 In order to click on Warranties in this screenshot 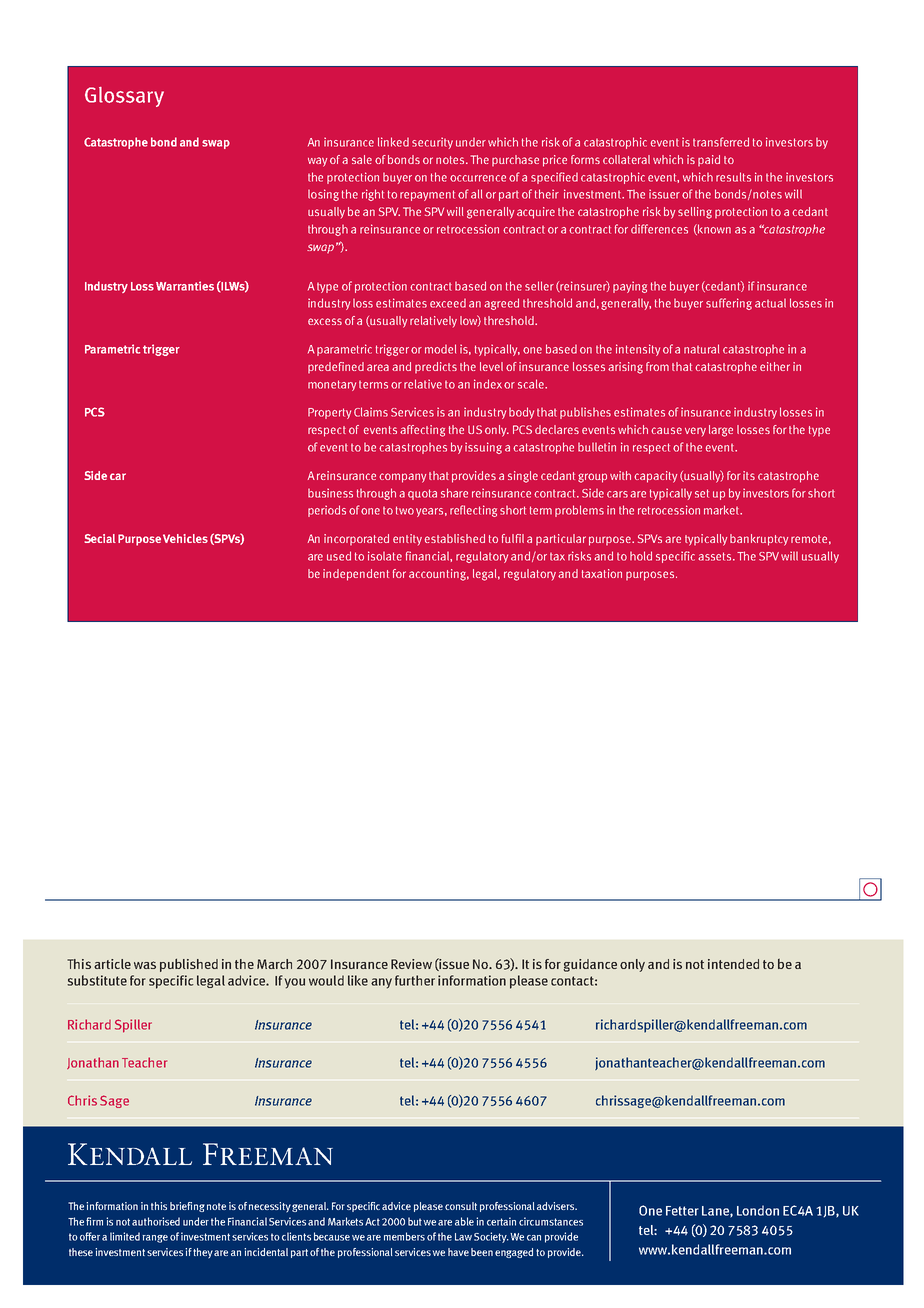, I will do `click(185, 286)`.
